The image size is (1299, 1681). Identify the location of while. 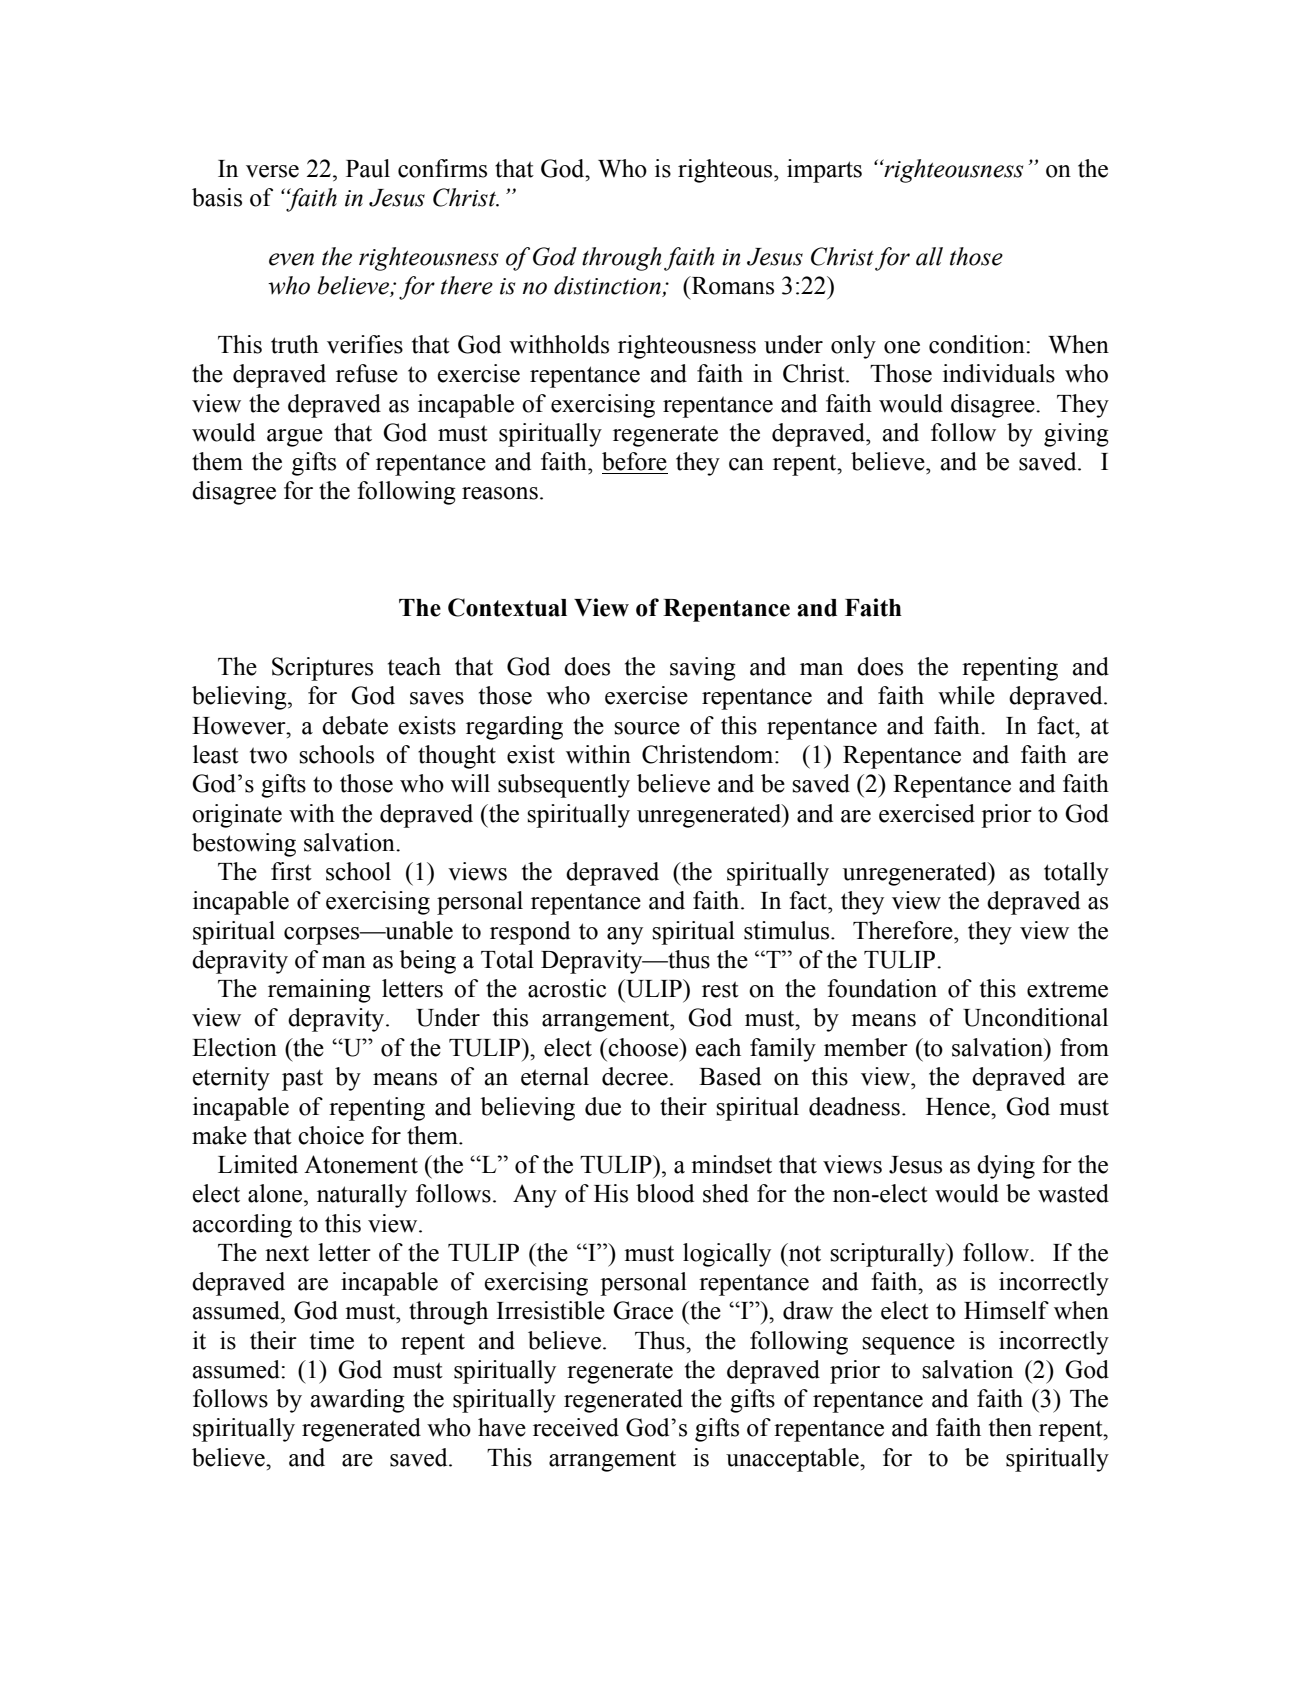
(966, 695).
